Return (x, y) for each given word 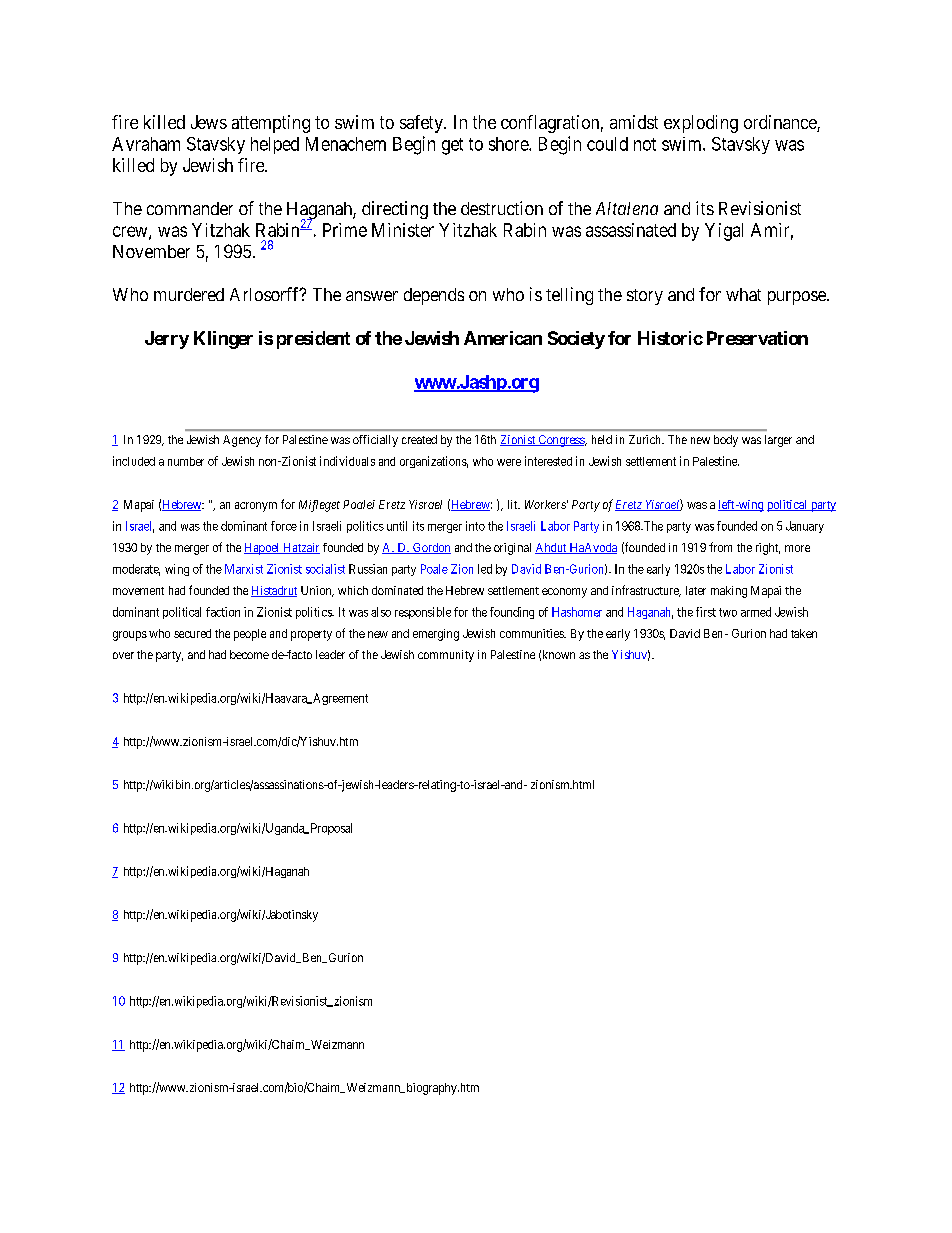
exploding (701, 124)
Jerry (167, 340)
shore (509, 144)
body (726, 441)
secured (192, 633)
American (503, 338)
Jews (209, 122)
